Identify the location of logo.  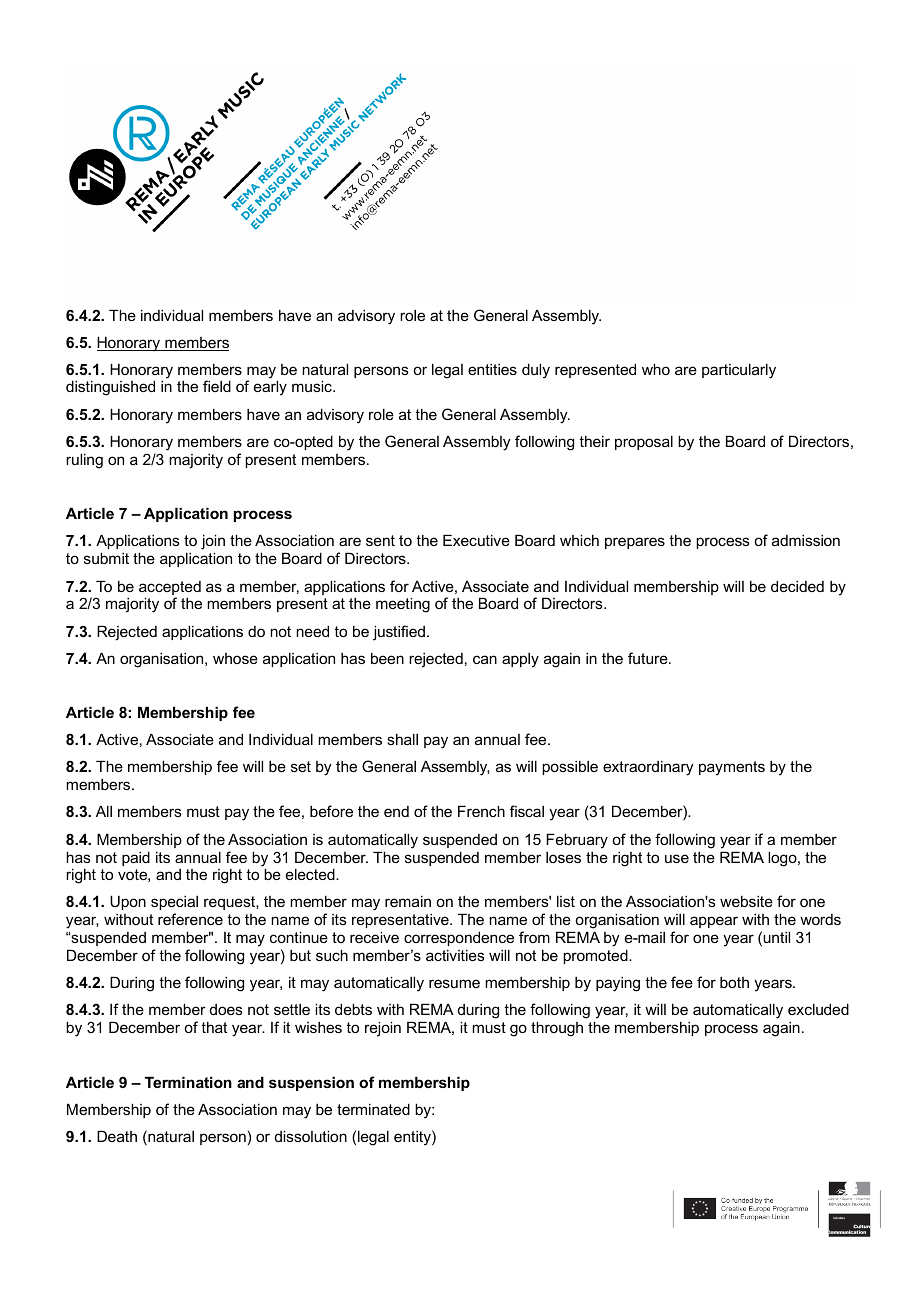
(783, 859).
